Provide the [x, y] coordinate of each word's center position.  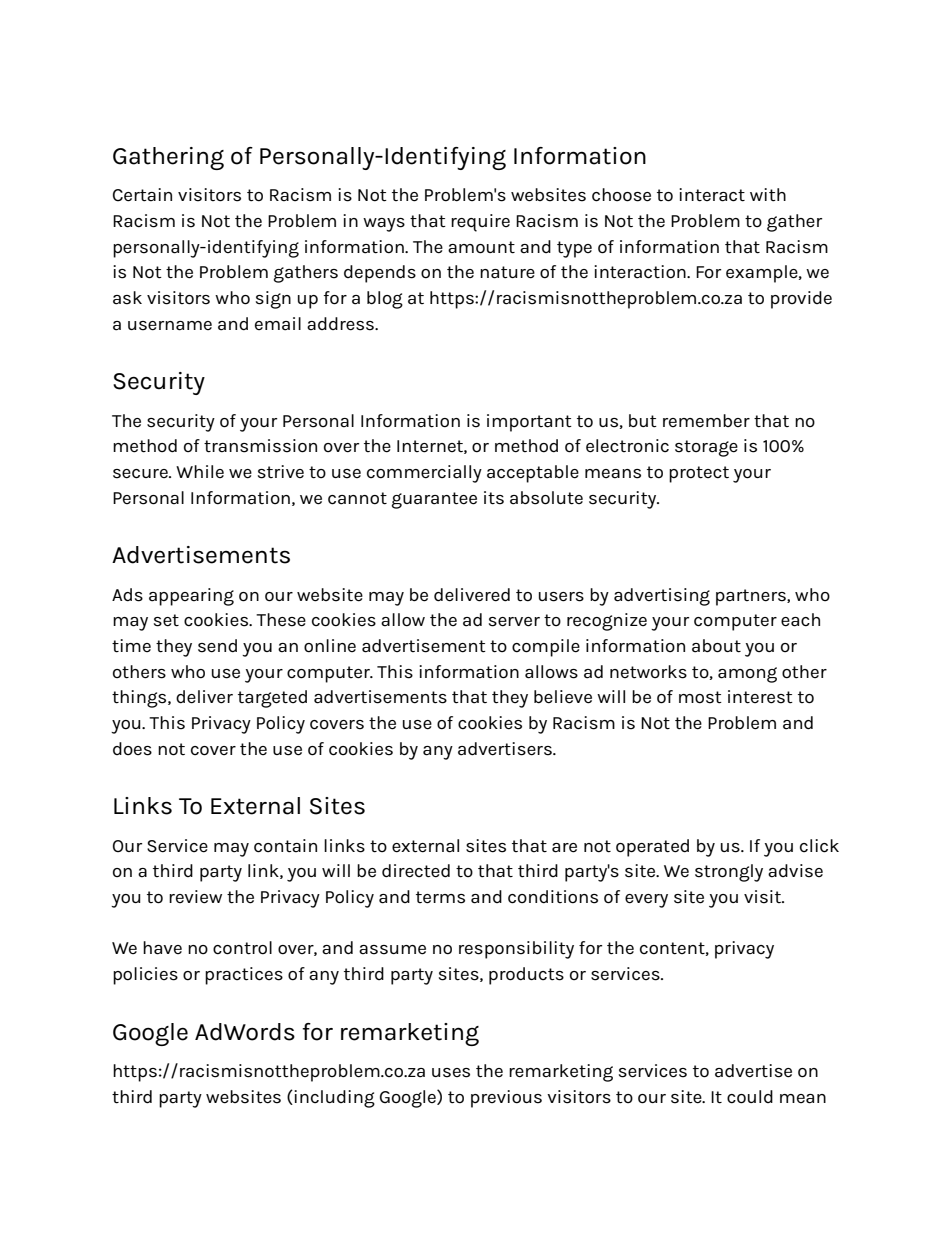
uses [451, 1073]
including [333, 1099]
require [480, 223]
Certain [142, 195]
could [750, 1097]
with [768, 195]
